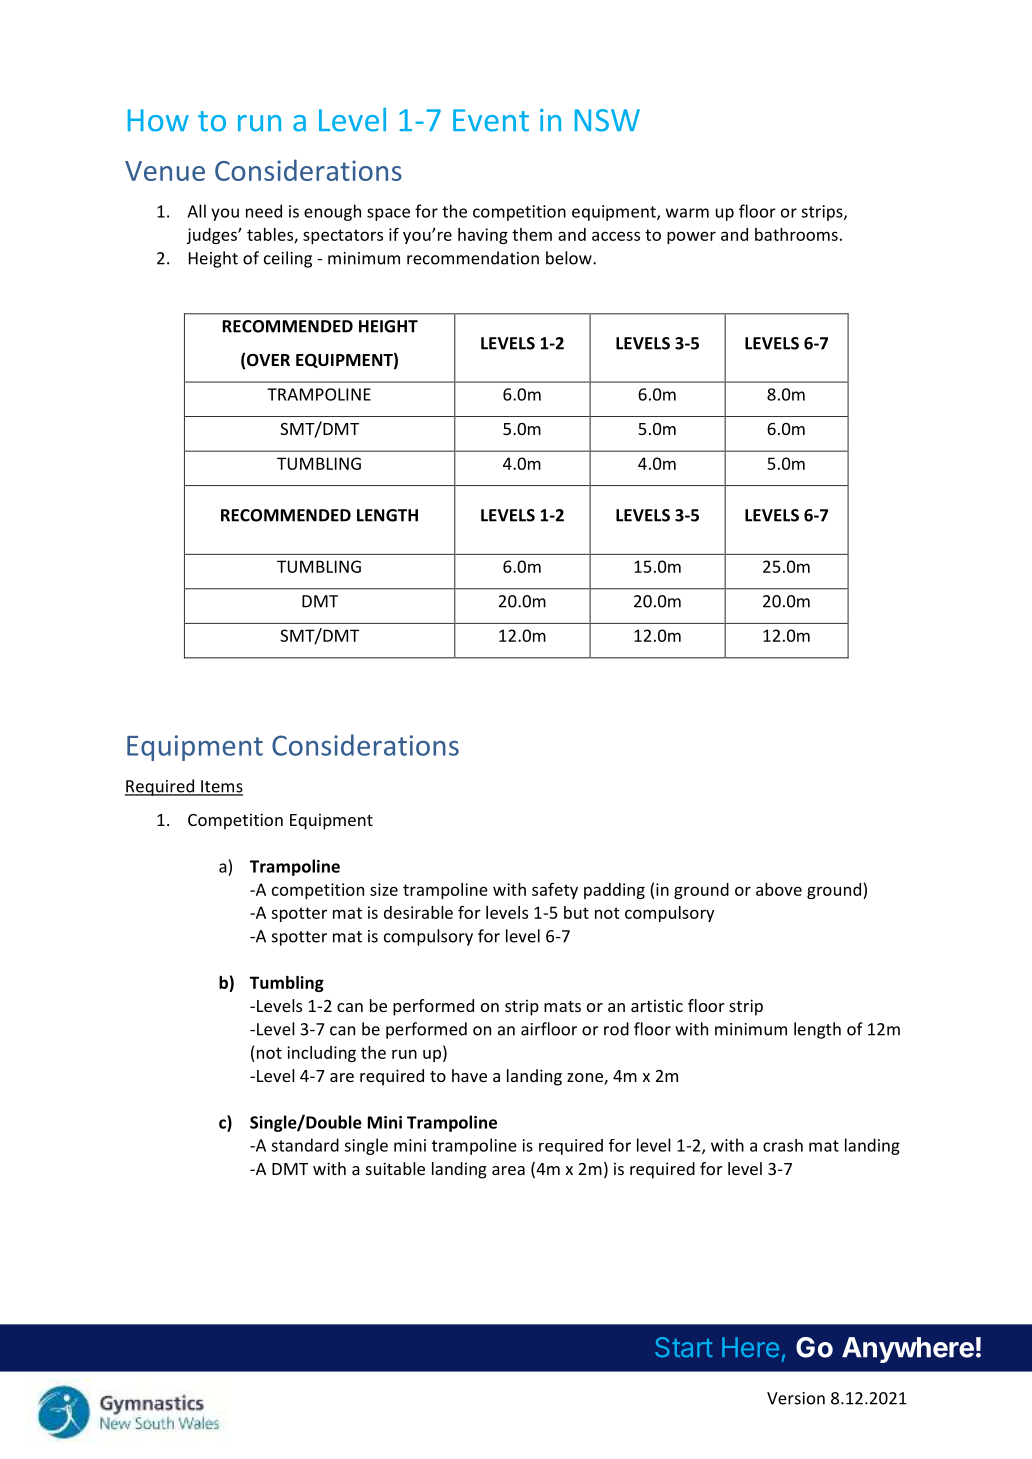 This image has height=1459, width=1032. What do you see at coordinates (268, 360) in the image?
I see `OVER` at bounding box center [268, 360].
